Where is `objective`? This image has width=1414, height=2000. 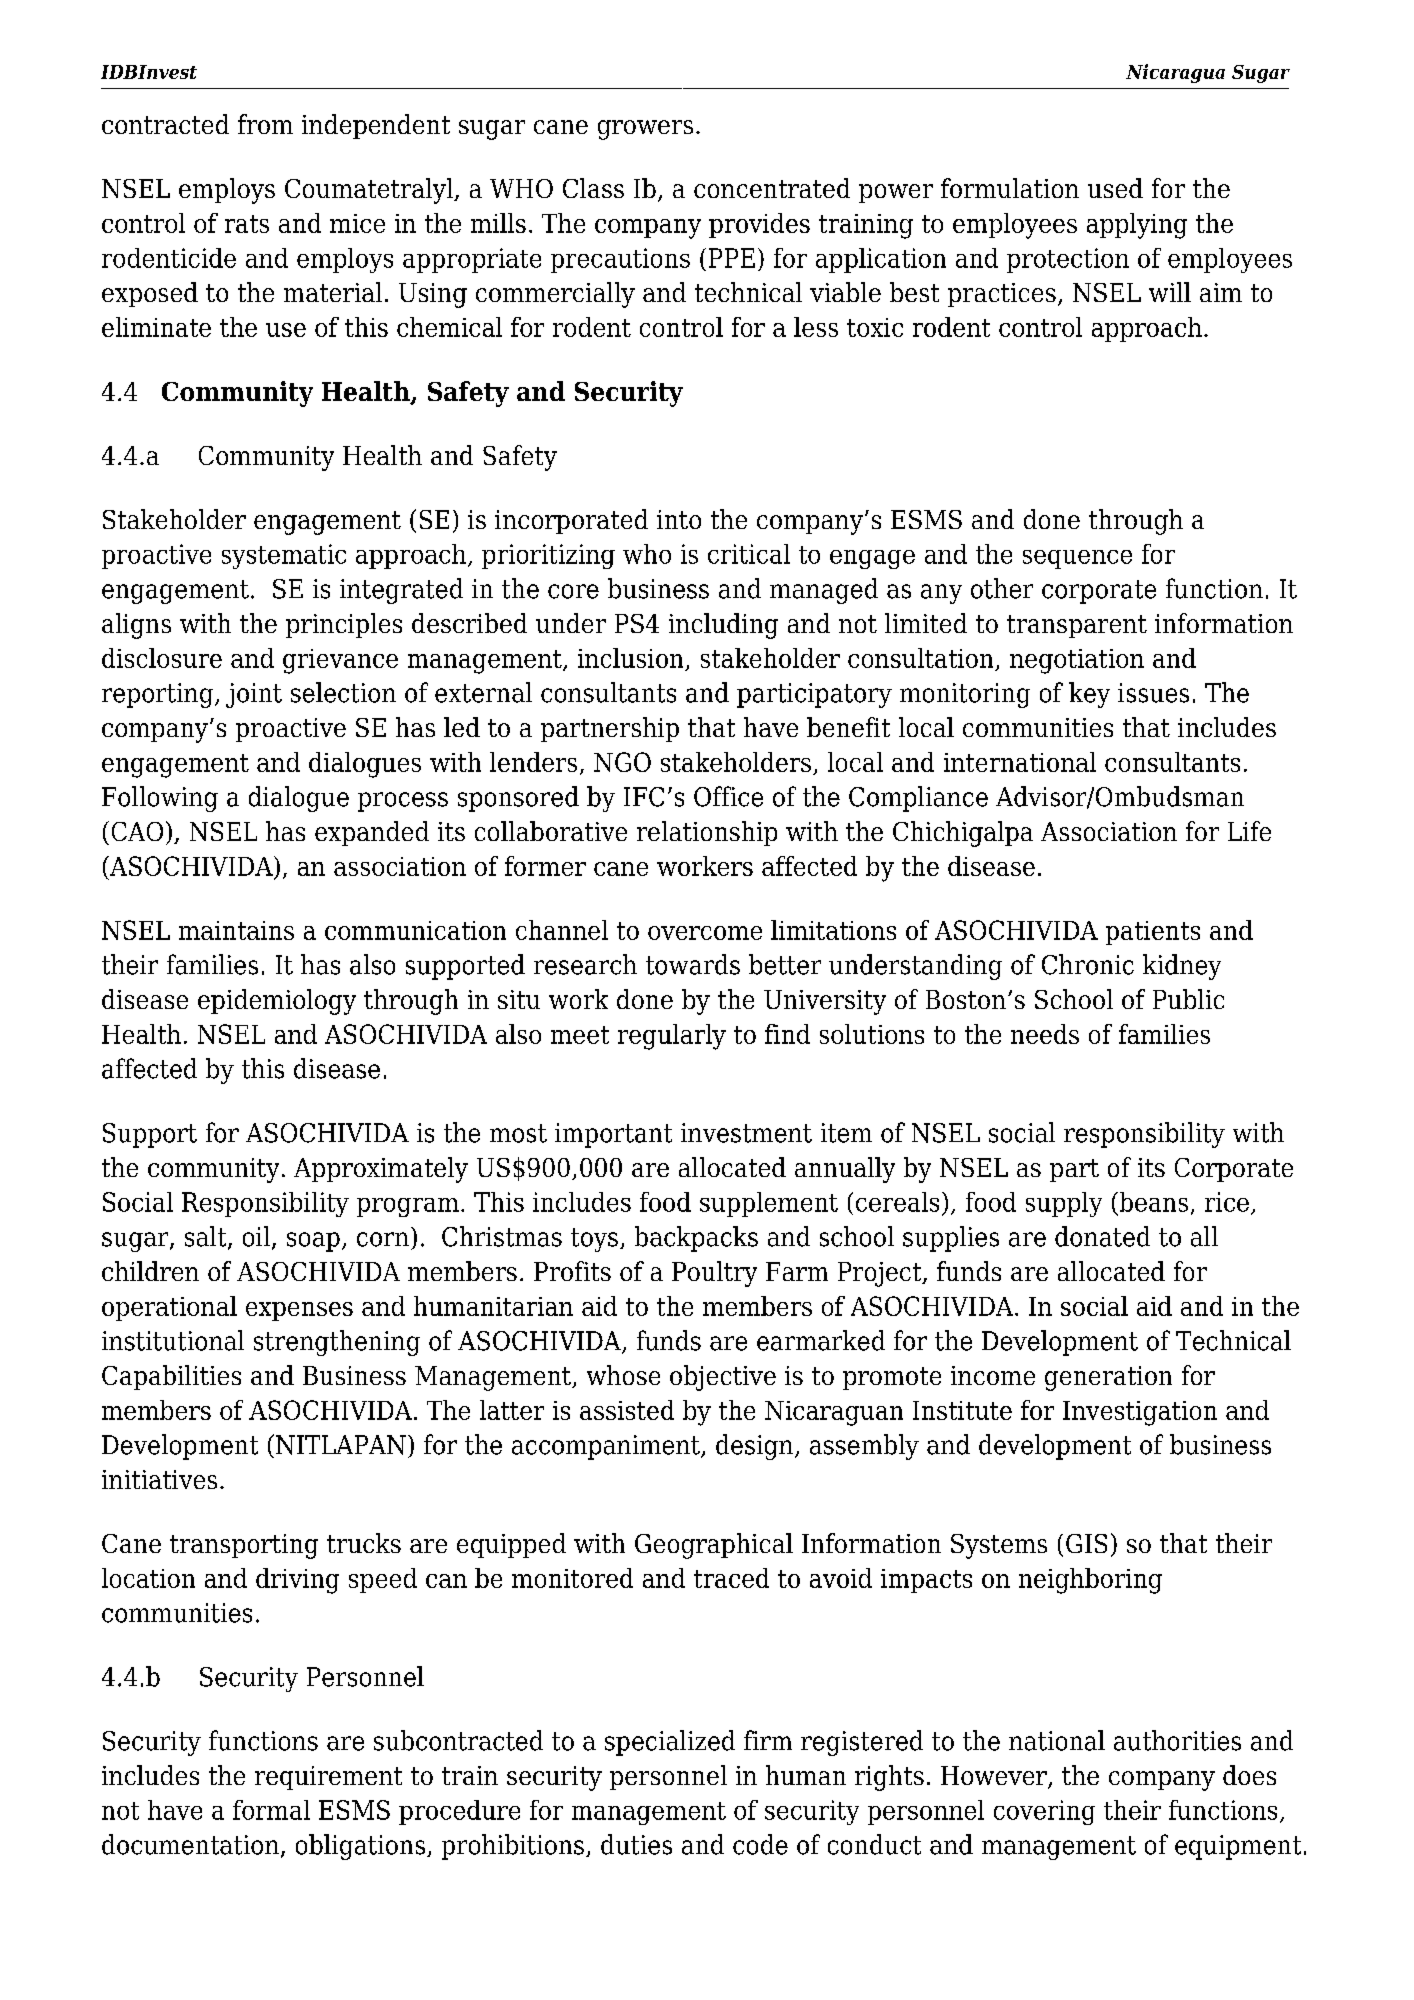 objective is located at coordinates (723, 1378).
